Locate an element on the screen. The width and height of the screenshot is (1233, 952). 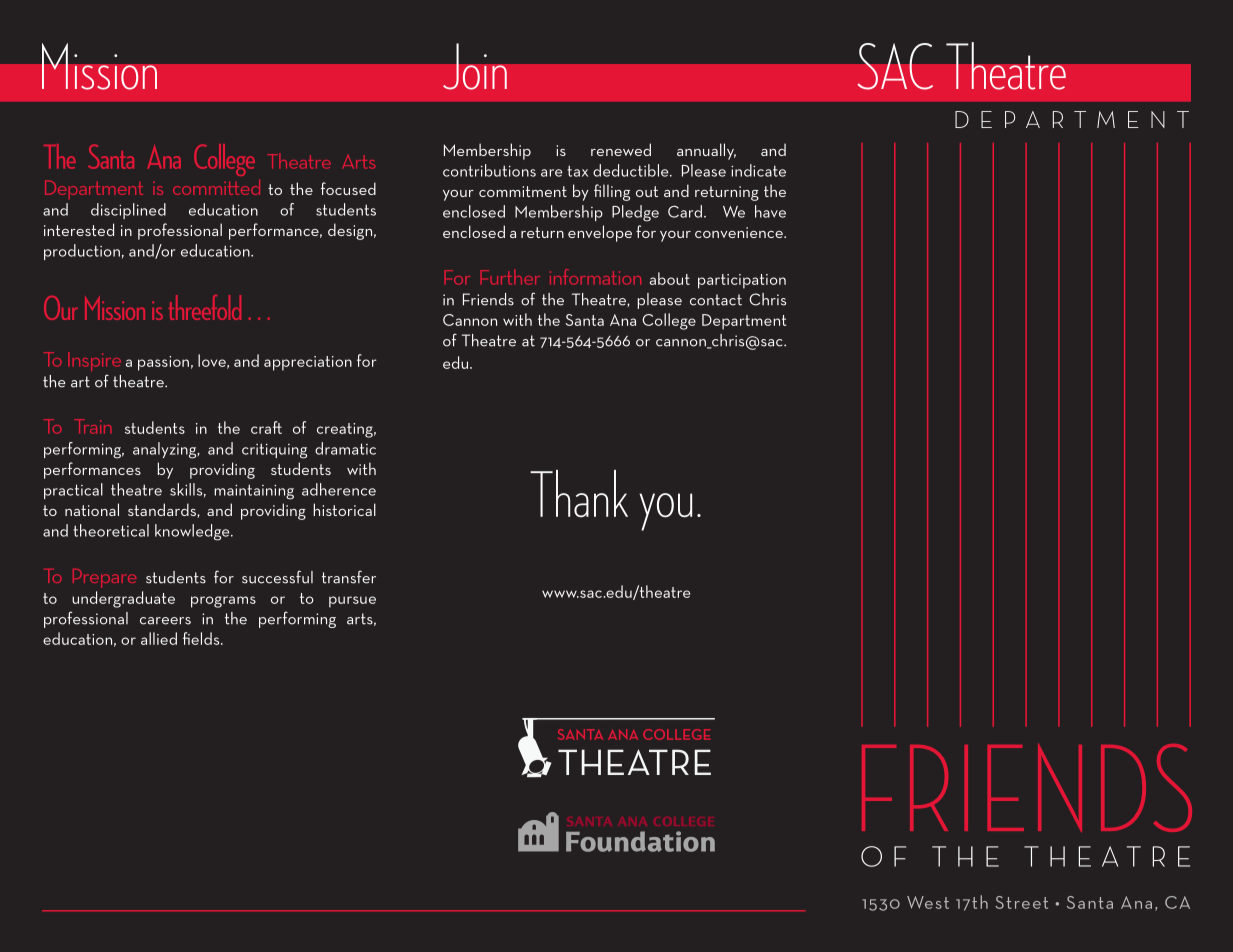
Thank is located at coordinates (579, 493).
